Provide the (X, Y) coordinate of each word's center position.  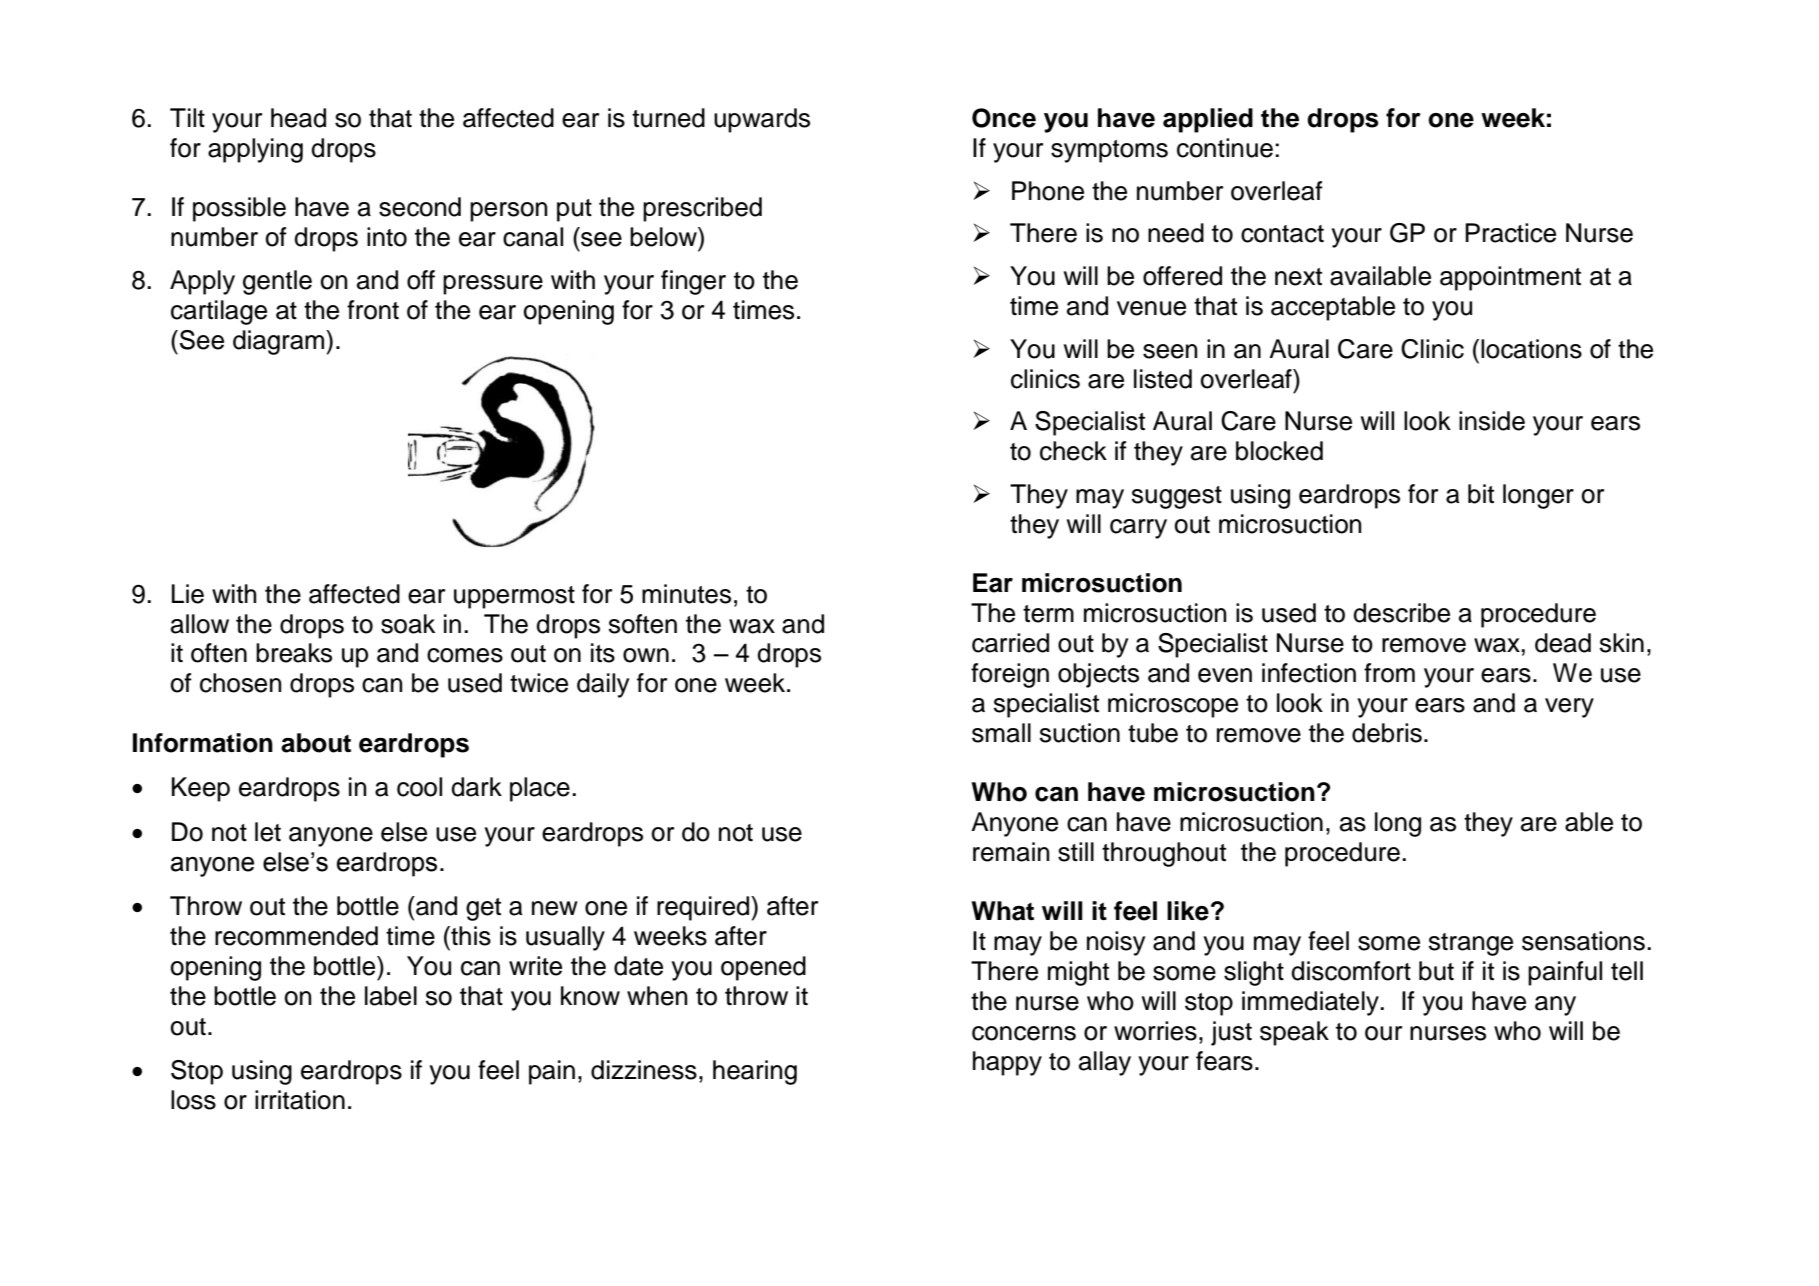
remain (1011, 852)
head (298, 118)
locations (1531, 349)
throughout (1164, 854)
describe (1401, 613)
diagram (280, 342)
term (1048, 614)
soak (408, 624)
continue (1225, 148)
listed (1163, 379)
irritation (300, 1100)
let (268, 832)
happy (1007, 1063)
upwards (762, 120)
